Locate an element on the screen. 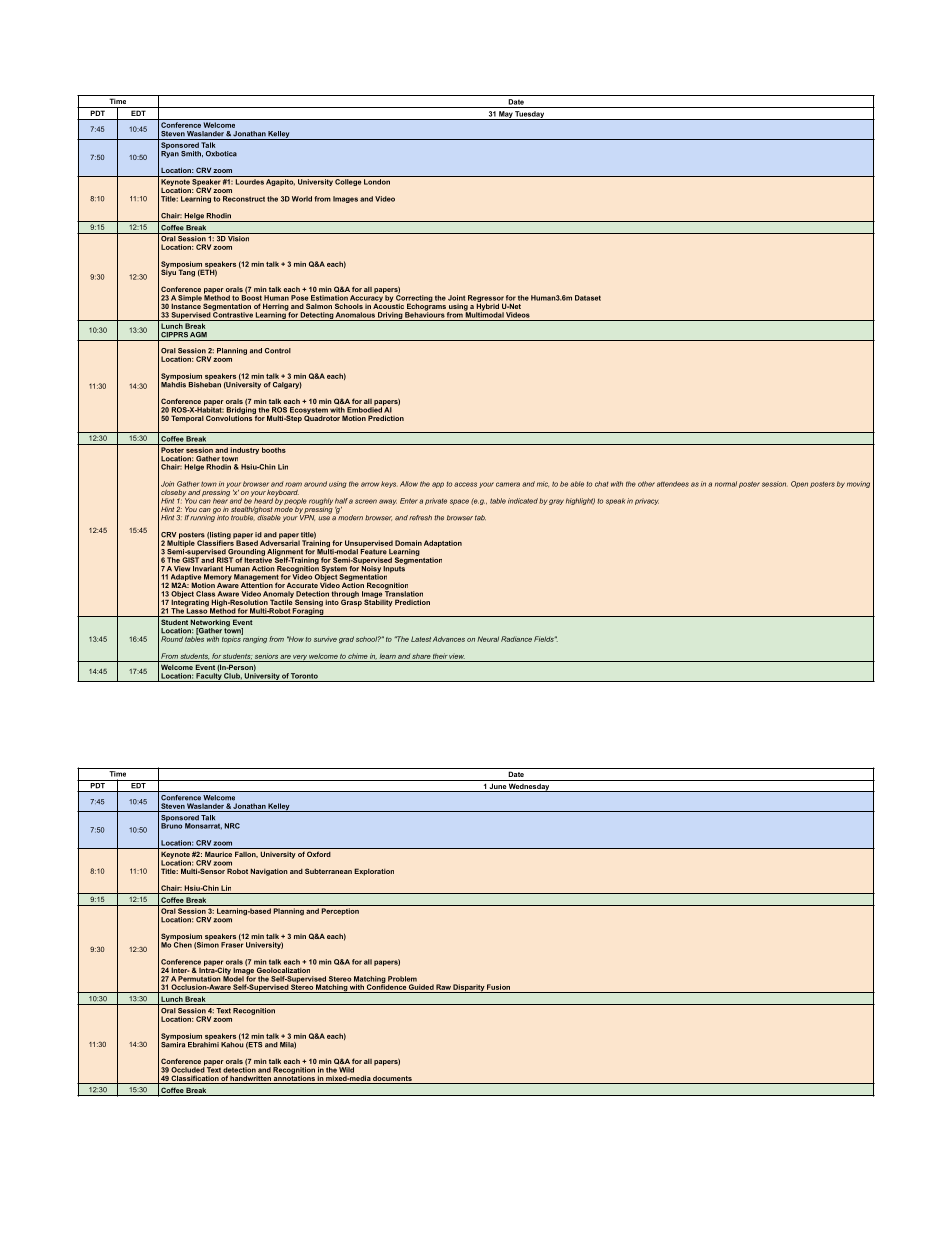 The width and height of the screenshot is (952, 1233). Wednesday is located at coordinates (529, 788).
